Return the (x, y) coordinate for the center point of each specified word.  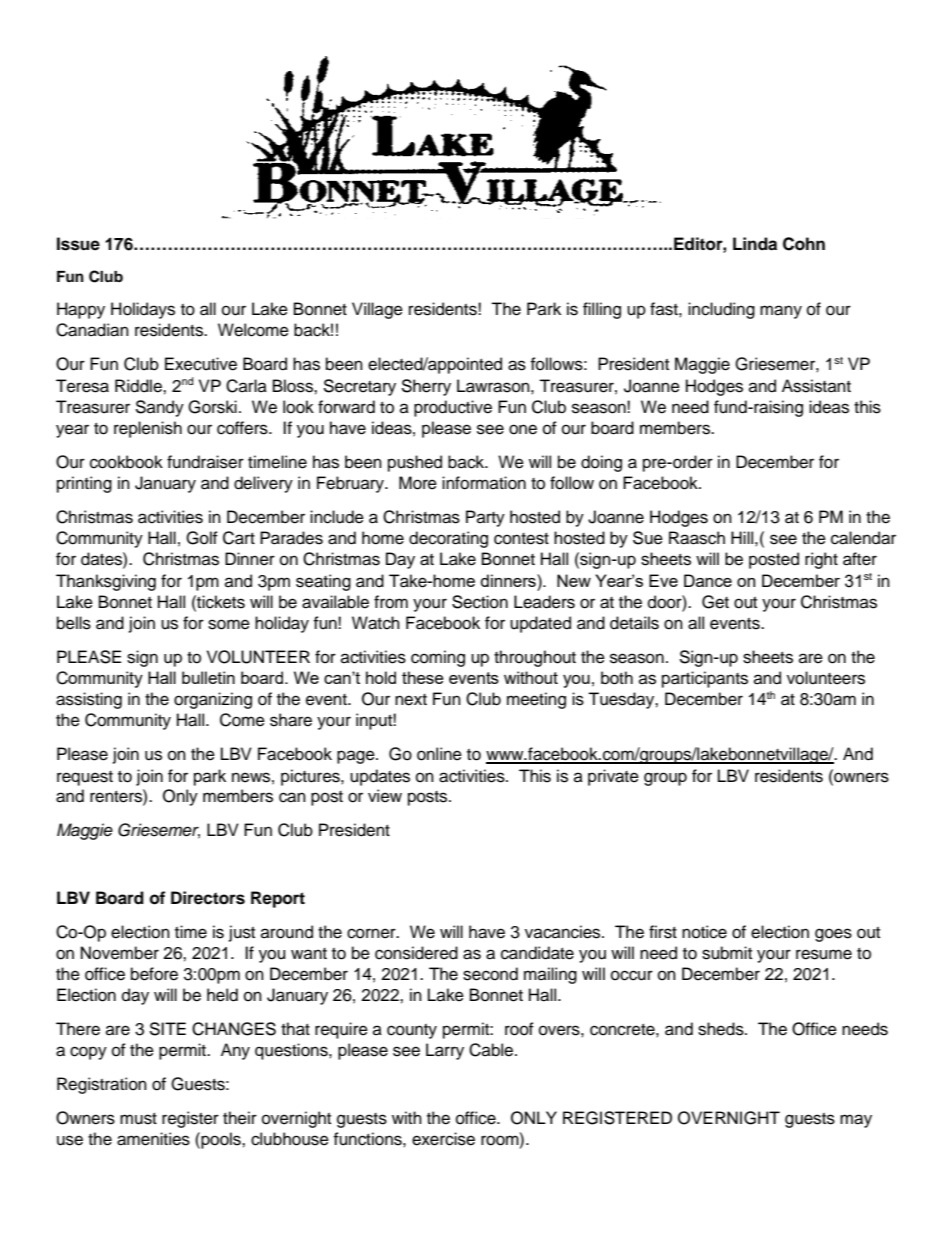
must (138, 1119)
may (856, 1121)
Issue (78, 244)
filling (602, 310)
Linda (755, 244)
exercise (443, 1139)
